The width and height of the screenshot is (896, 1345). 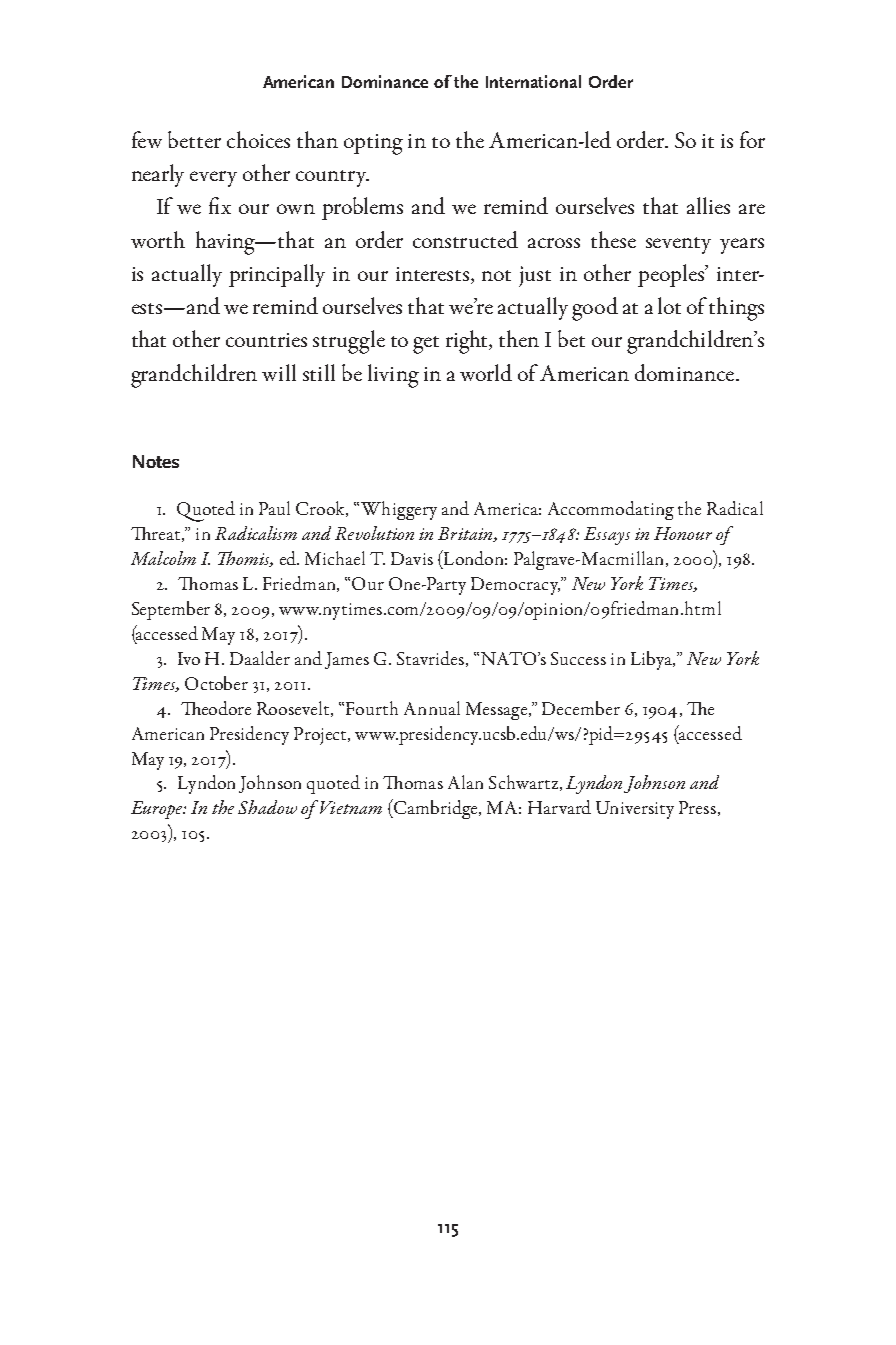 I want to click on University, so click(x=635, y=810).
